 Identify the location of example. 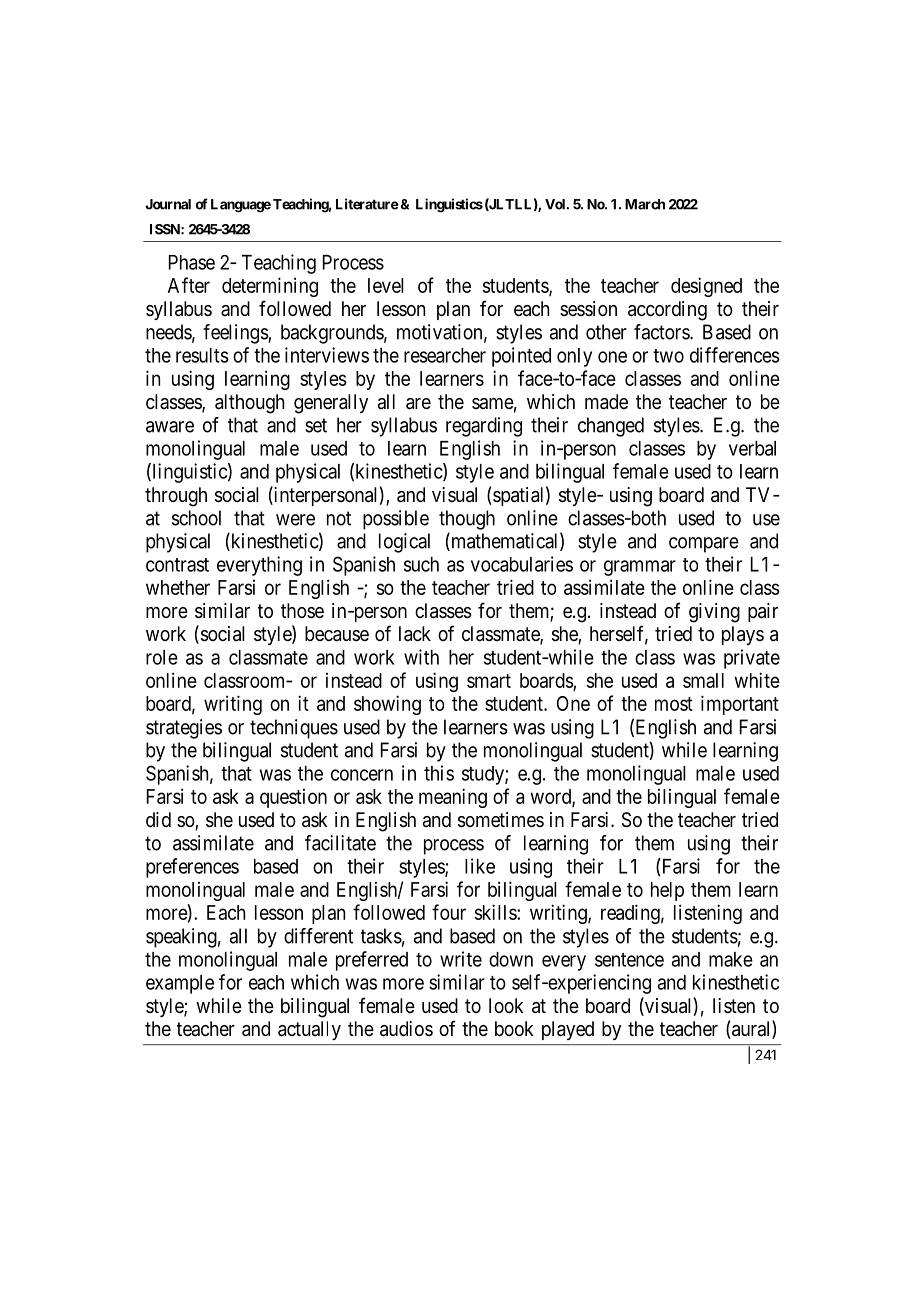
(180, 984).
